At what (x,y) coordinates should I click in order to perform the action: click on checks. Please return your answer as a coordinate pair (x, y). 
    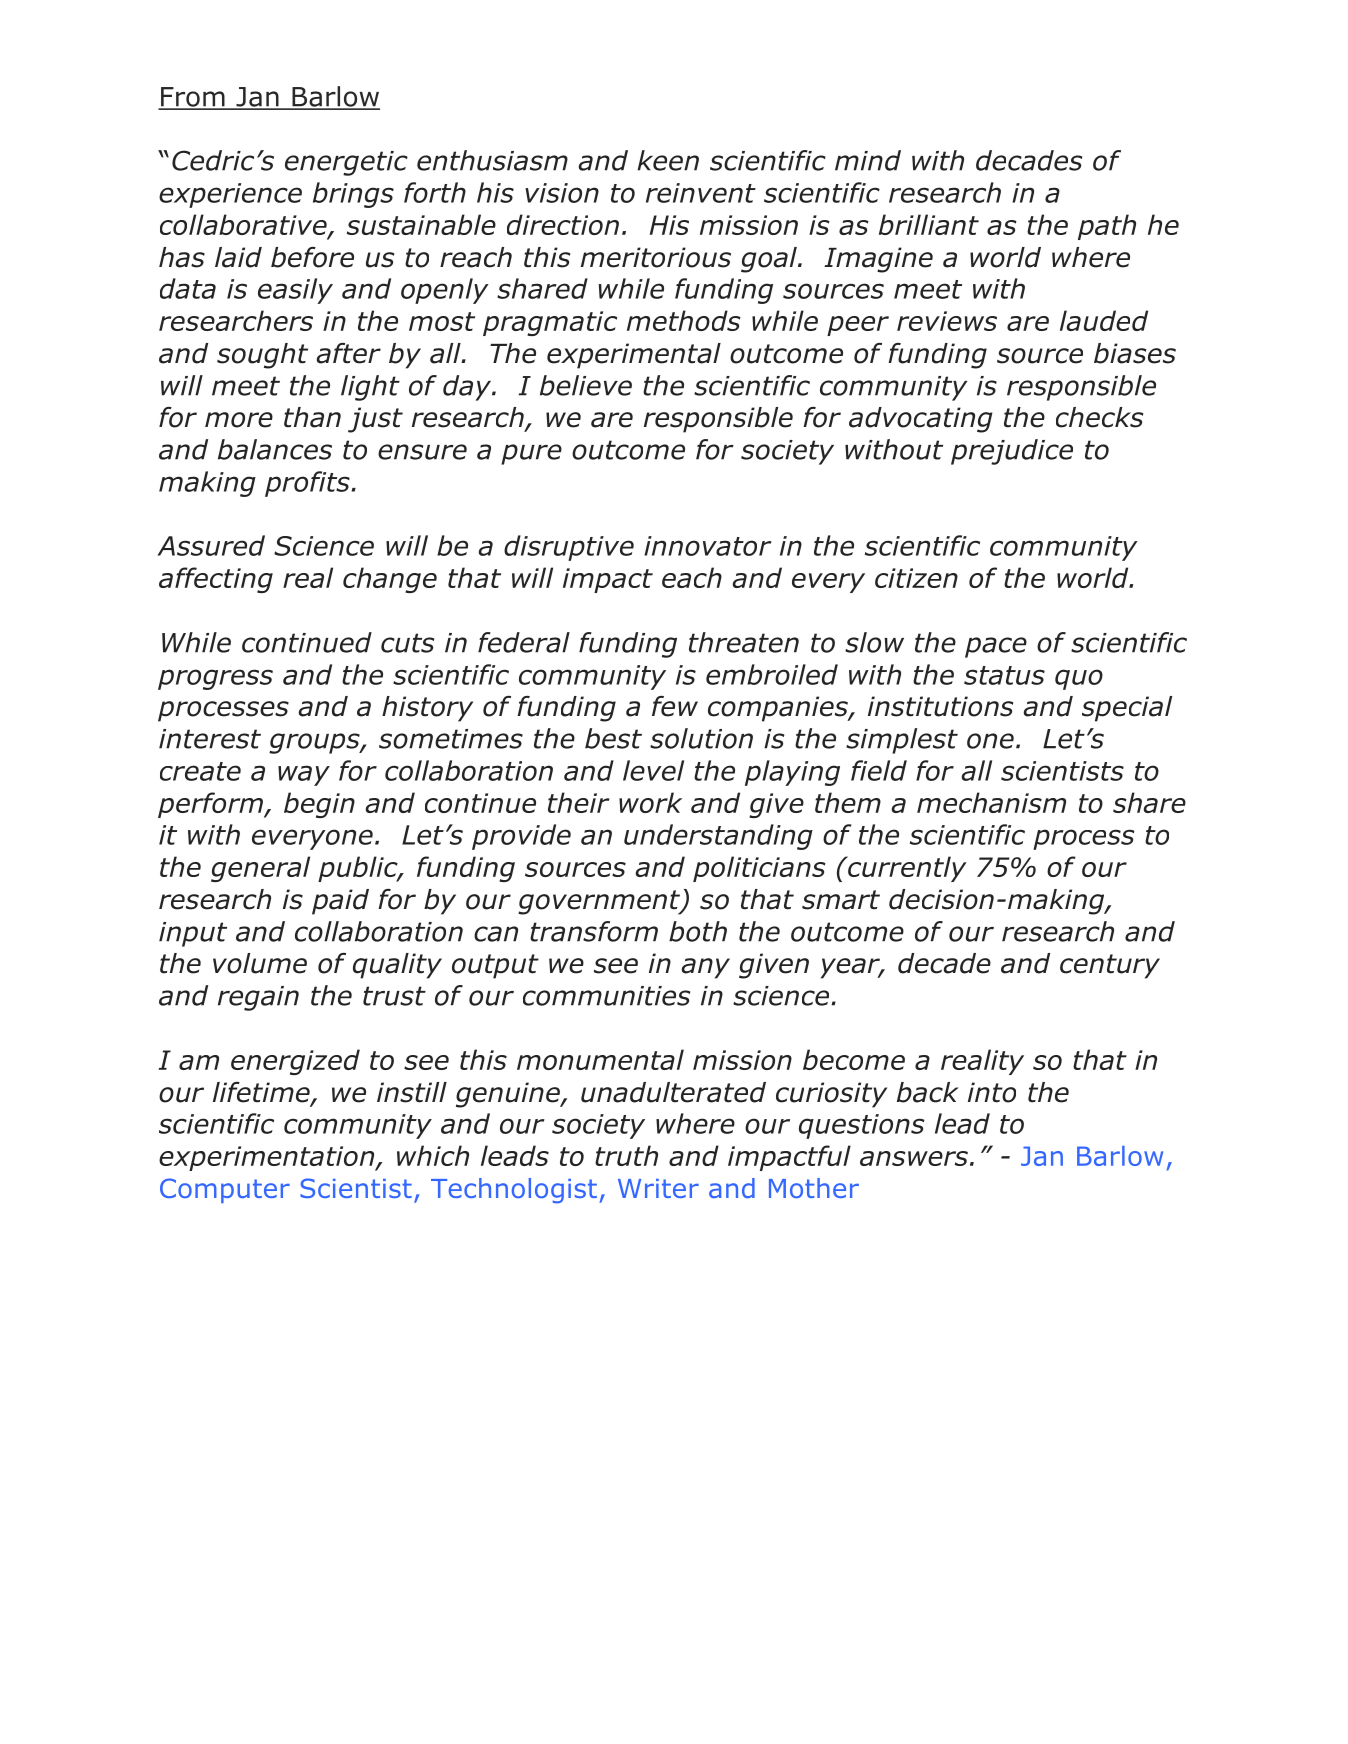
    Looking at the image, I should click on (1099, 417).
